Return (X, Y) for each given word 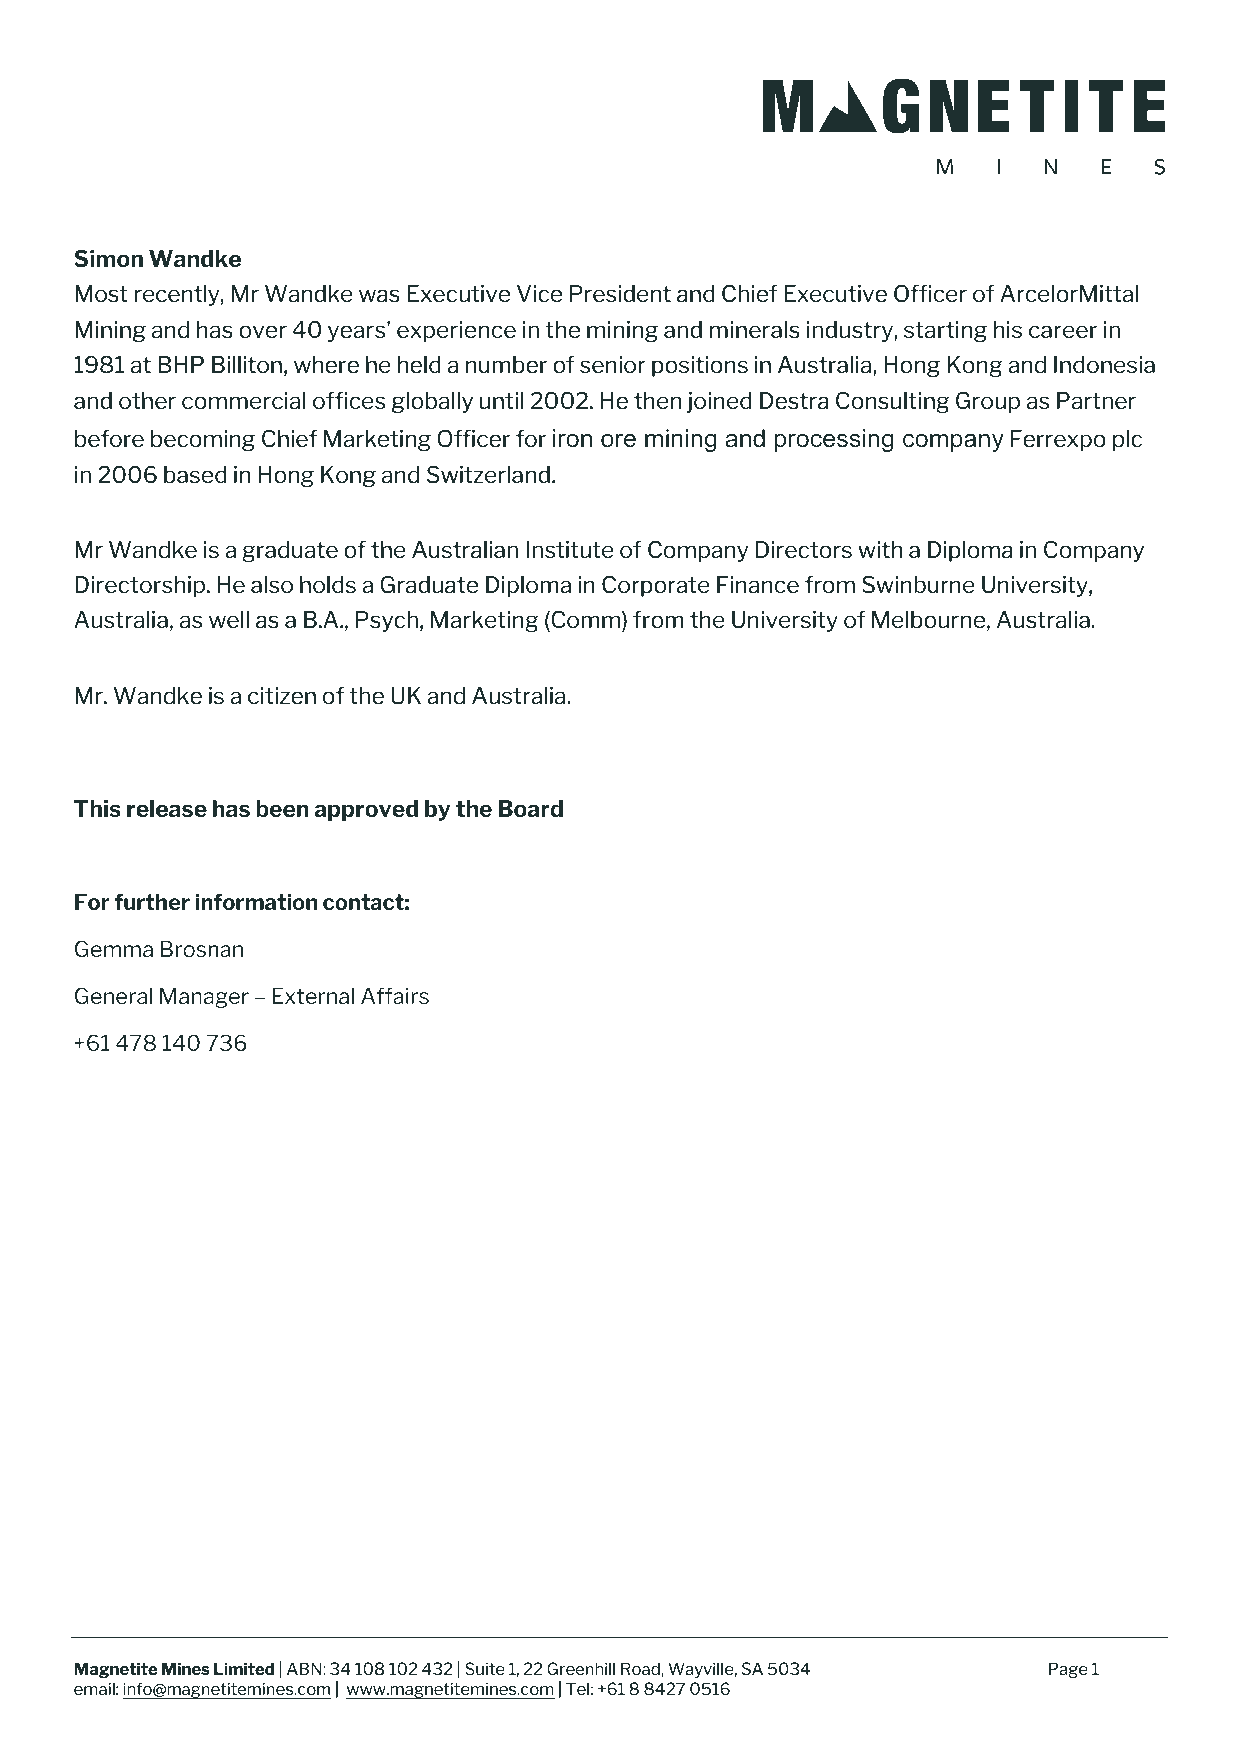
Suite (485, 1668)
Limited (244, 1668)
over (263, 332)
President (620, 294)
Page (1068, 1670)
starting (945, 331)
